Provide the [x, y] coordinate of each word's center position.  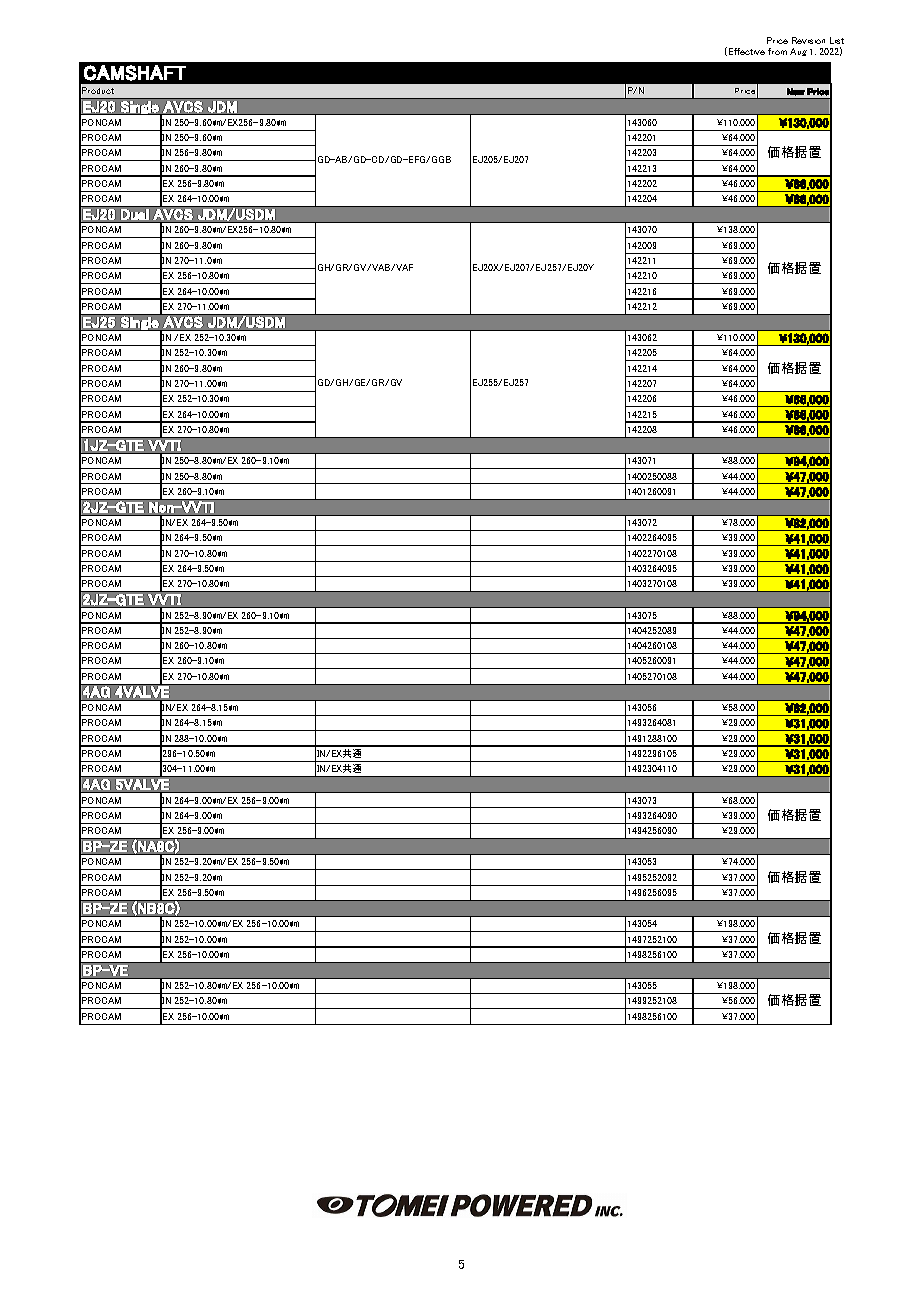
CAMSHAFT [135, 73]
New [796, 92]
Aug [798, 52]
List [837, 40]
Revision [808, 40]
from [777, 51]
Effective [747, 51]
